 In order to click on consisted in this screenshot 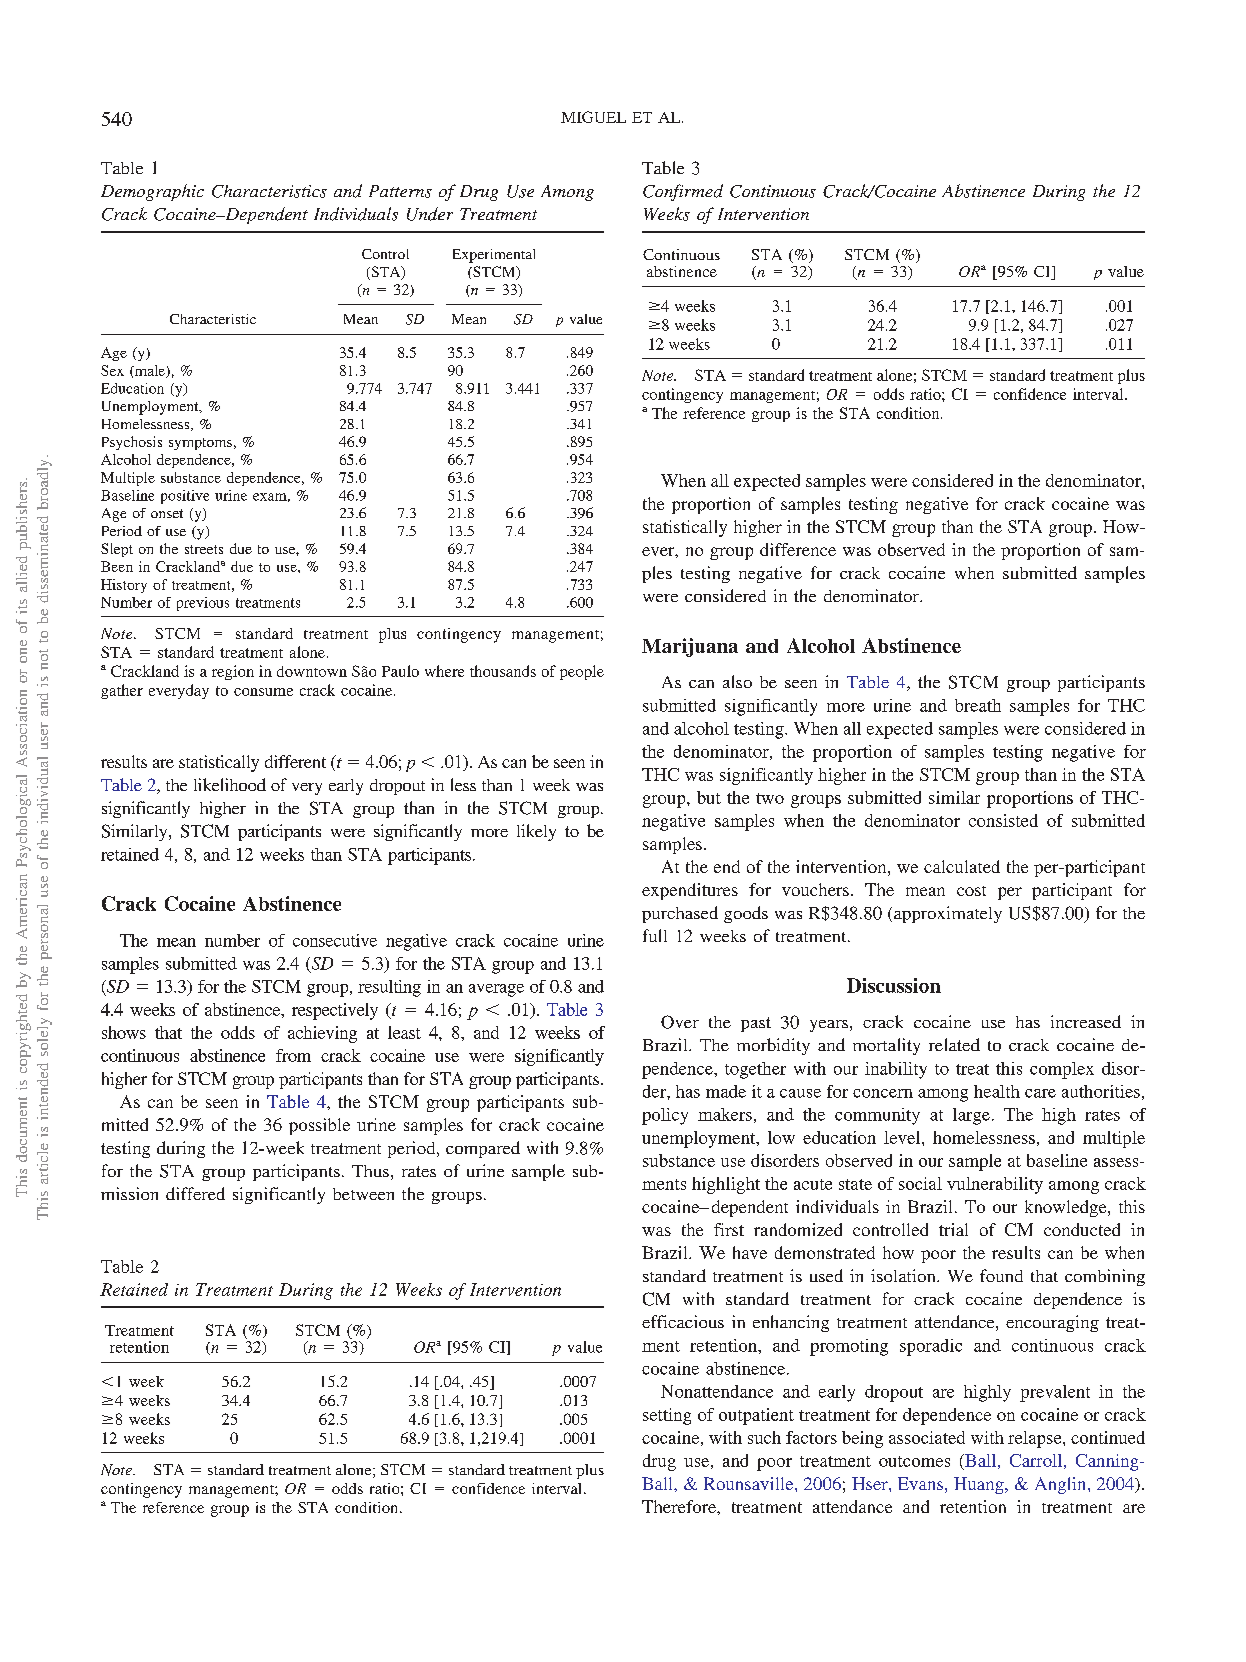, I will do `click(1003, 820)`.
